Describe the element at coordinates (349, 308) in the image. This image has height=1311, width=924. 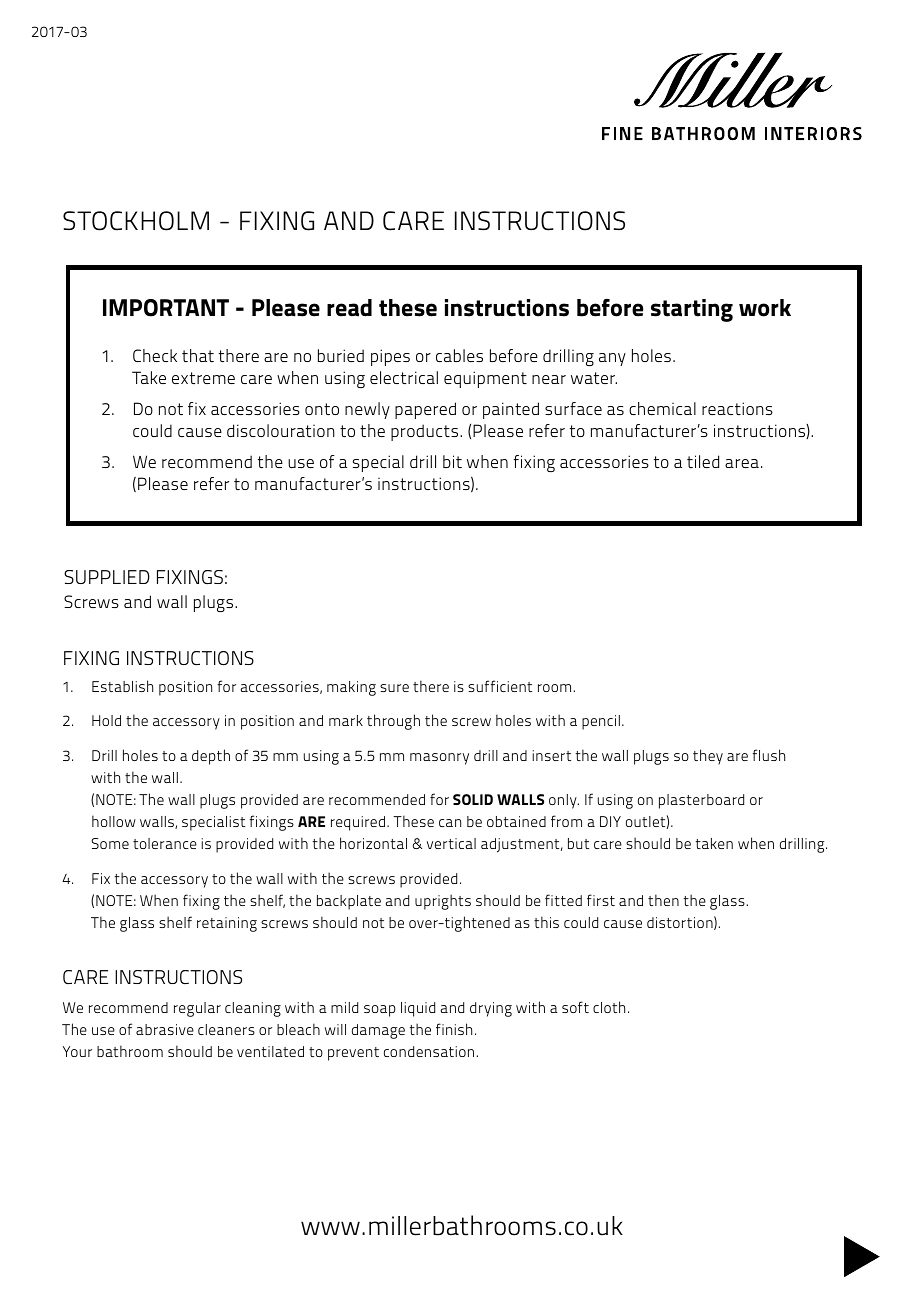
I see `read` at that location.
